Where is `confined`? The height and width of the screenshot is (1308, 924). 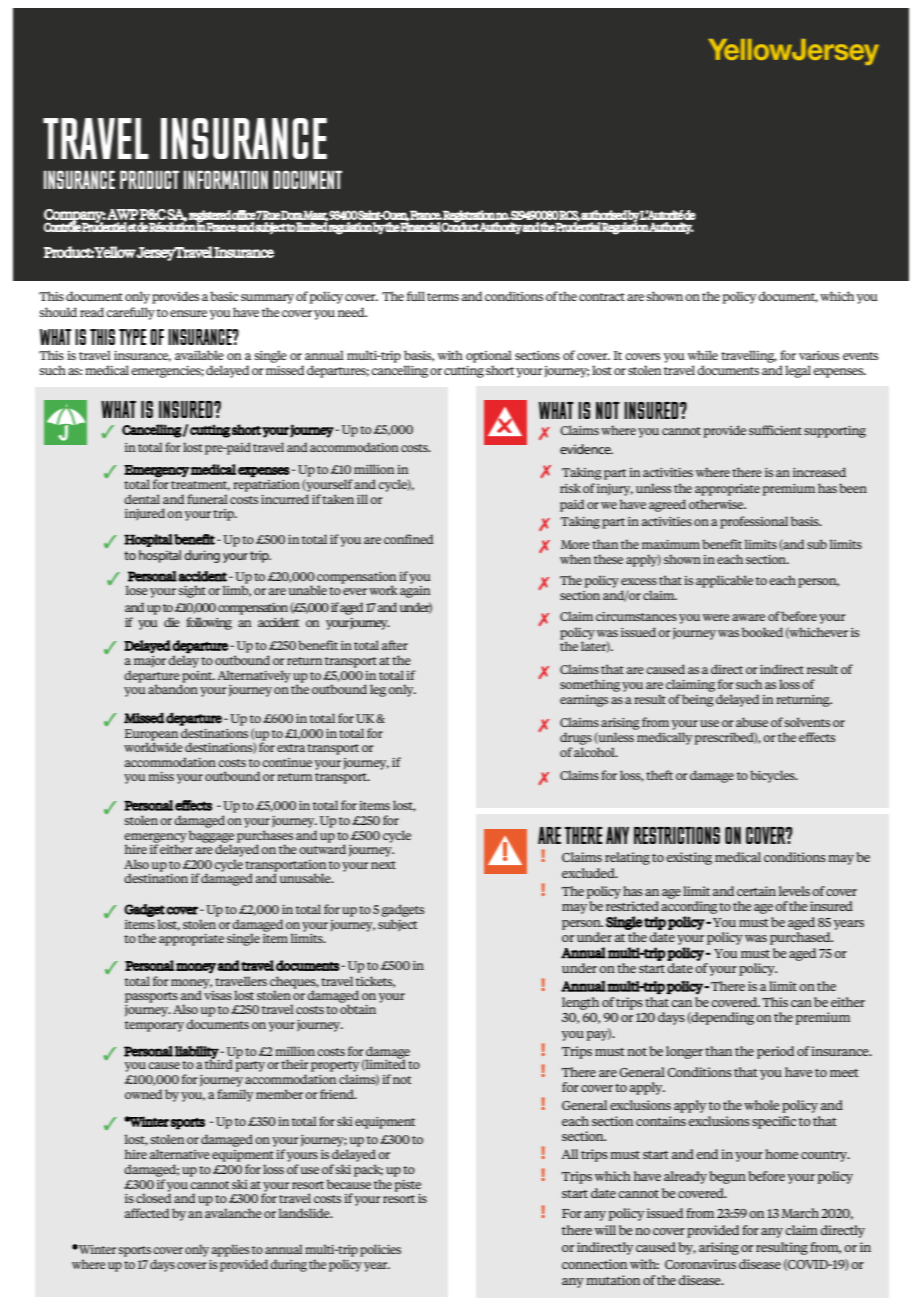
confined is located at coordinates (409, 539).
